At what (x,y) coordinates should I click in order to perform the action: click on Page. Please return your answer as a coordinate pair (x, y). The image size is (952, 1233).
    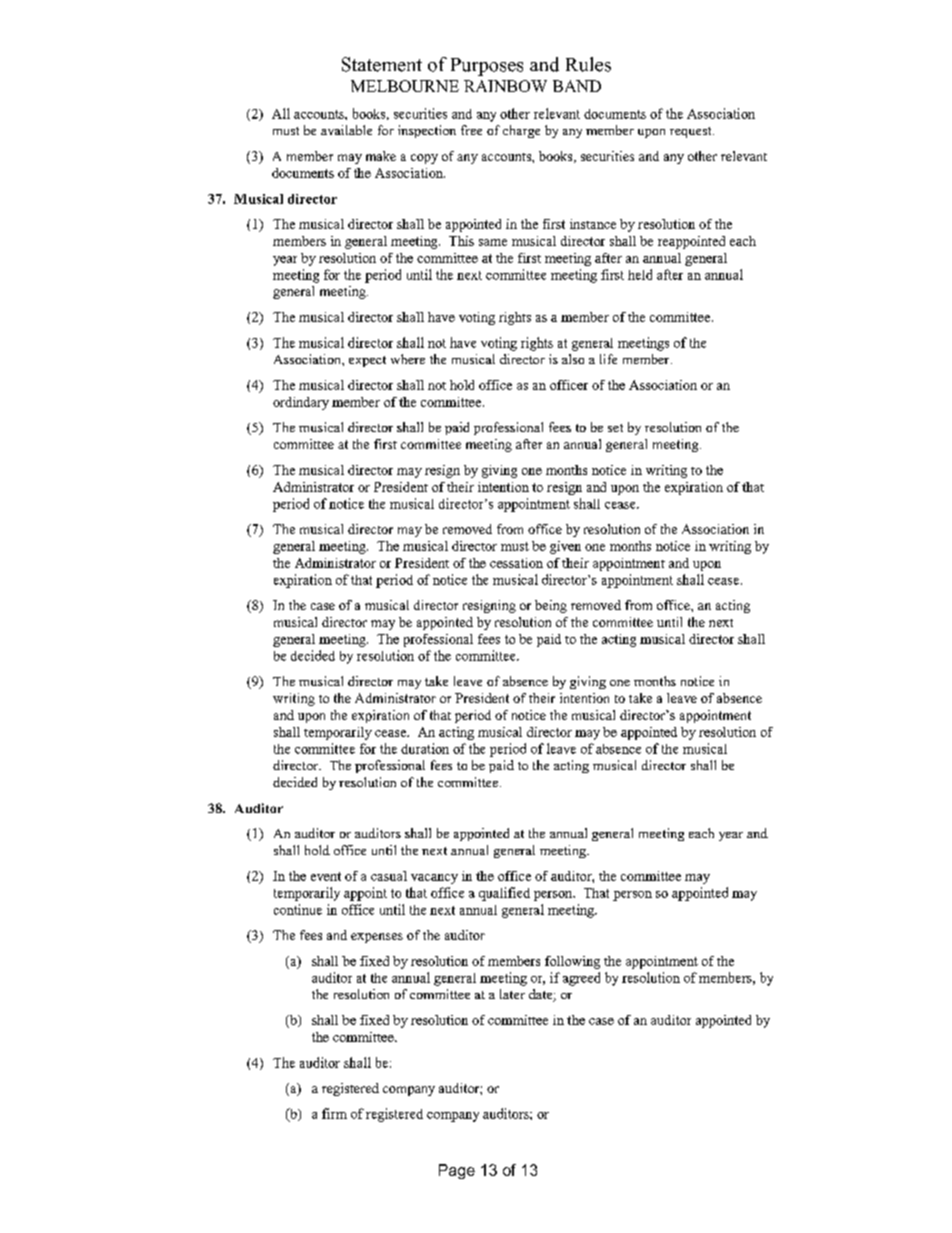
    Looking at the image, I should click on (457, 1171).
